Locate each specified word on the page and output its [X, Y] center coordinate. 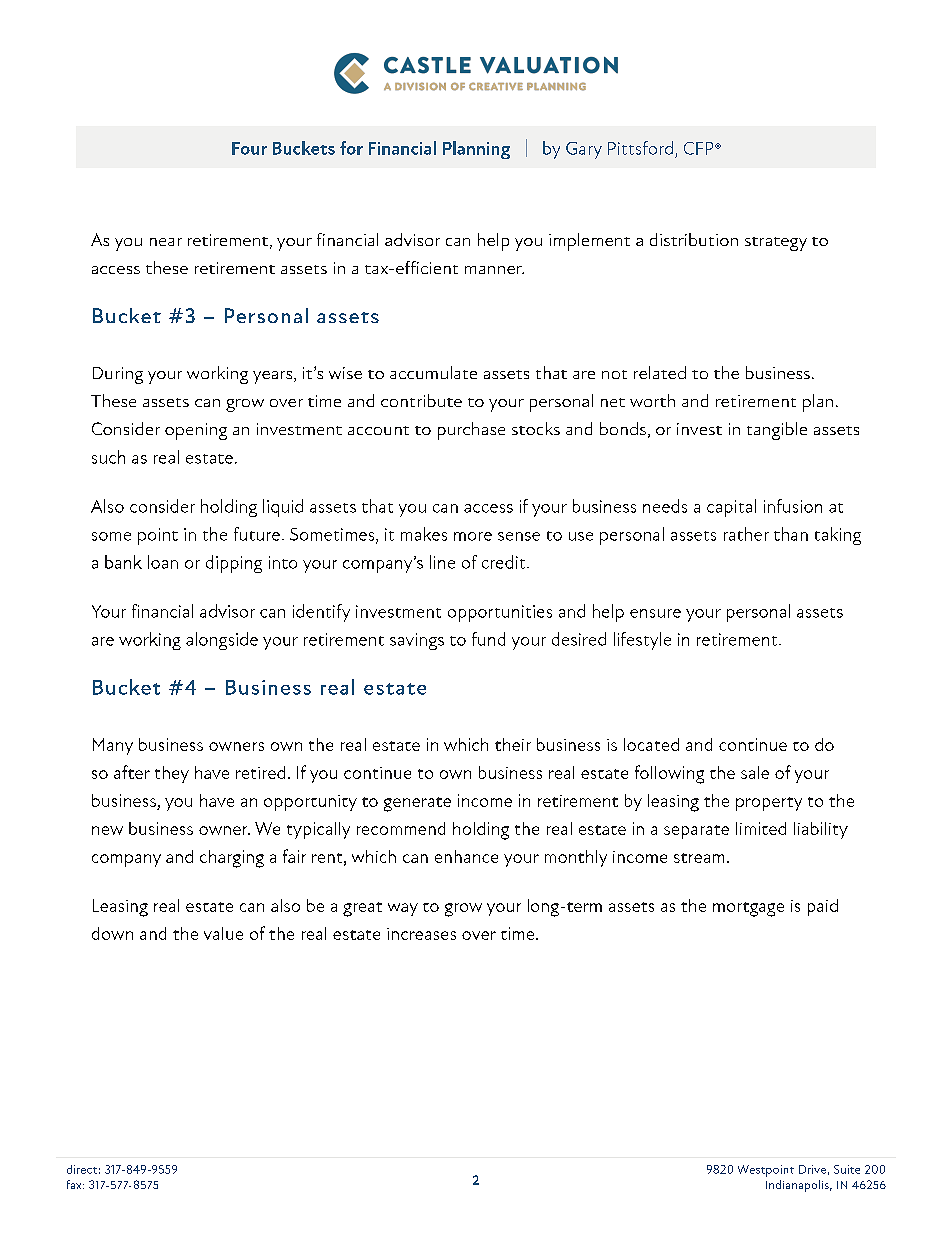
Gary [584, 150]
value [223, 933]
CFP [700, 148]
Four [249, 148]
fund [488, 639]
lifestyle [642, 641]
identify [321, 613]
